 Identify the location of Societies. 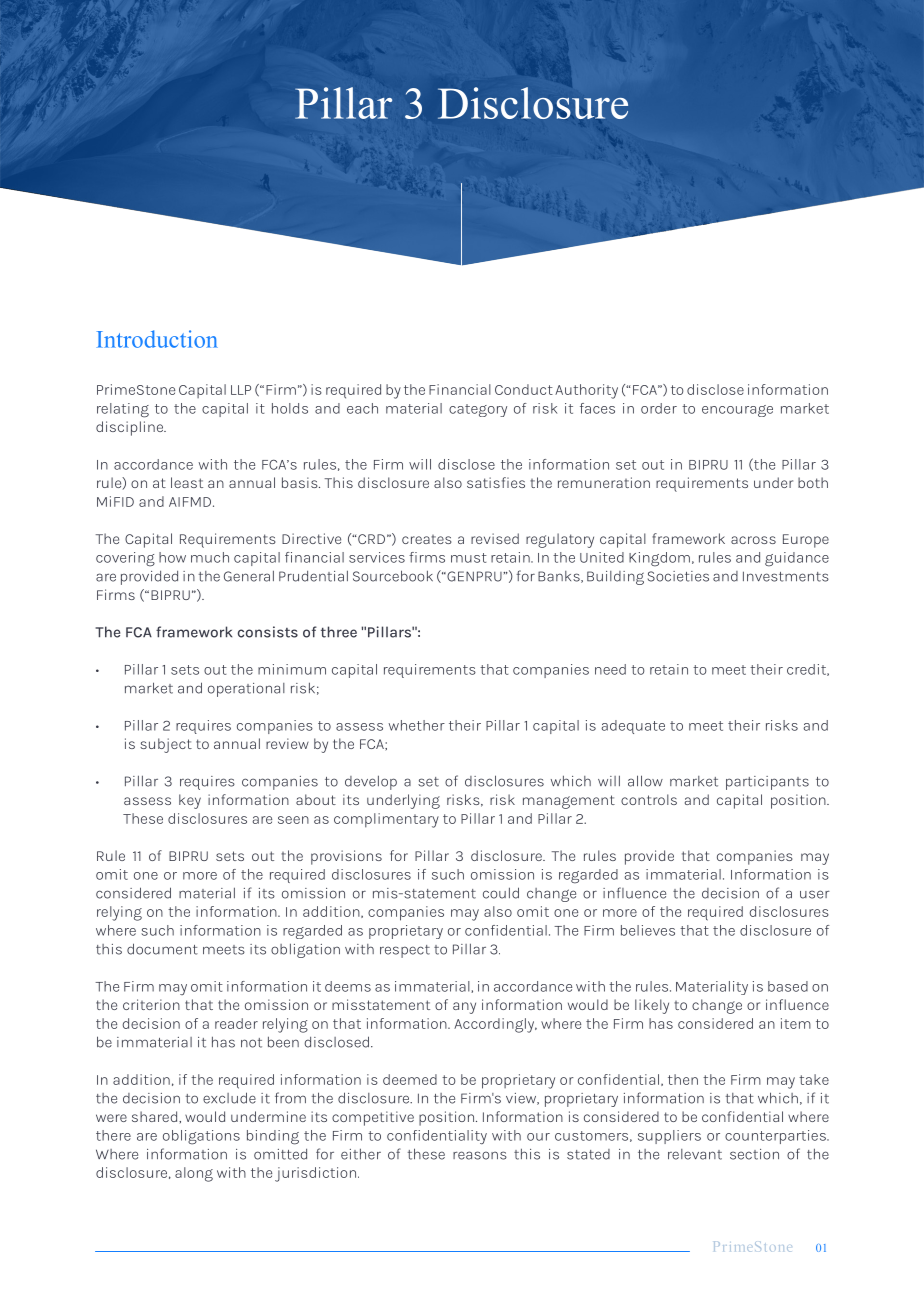
(678, 576).
